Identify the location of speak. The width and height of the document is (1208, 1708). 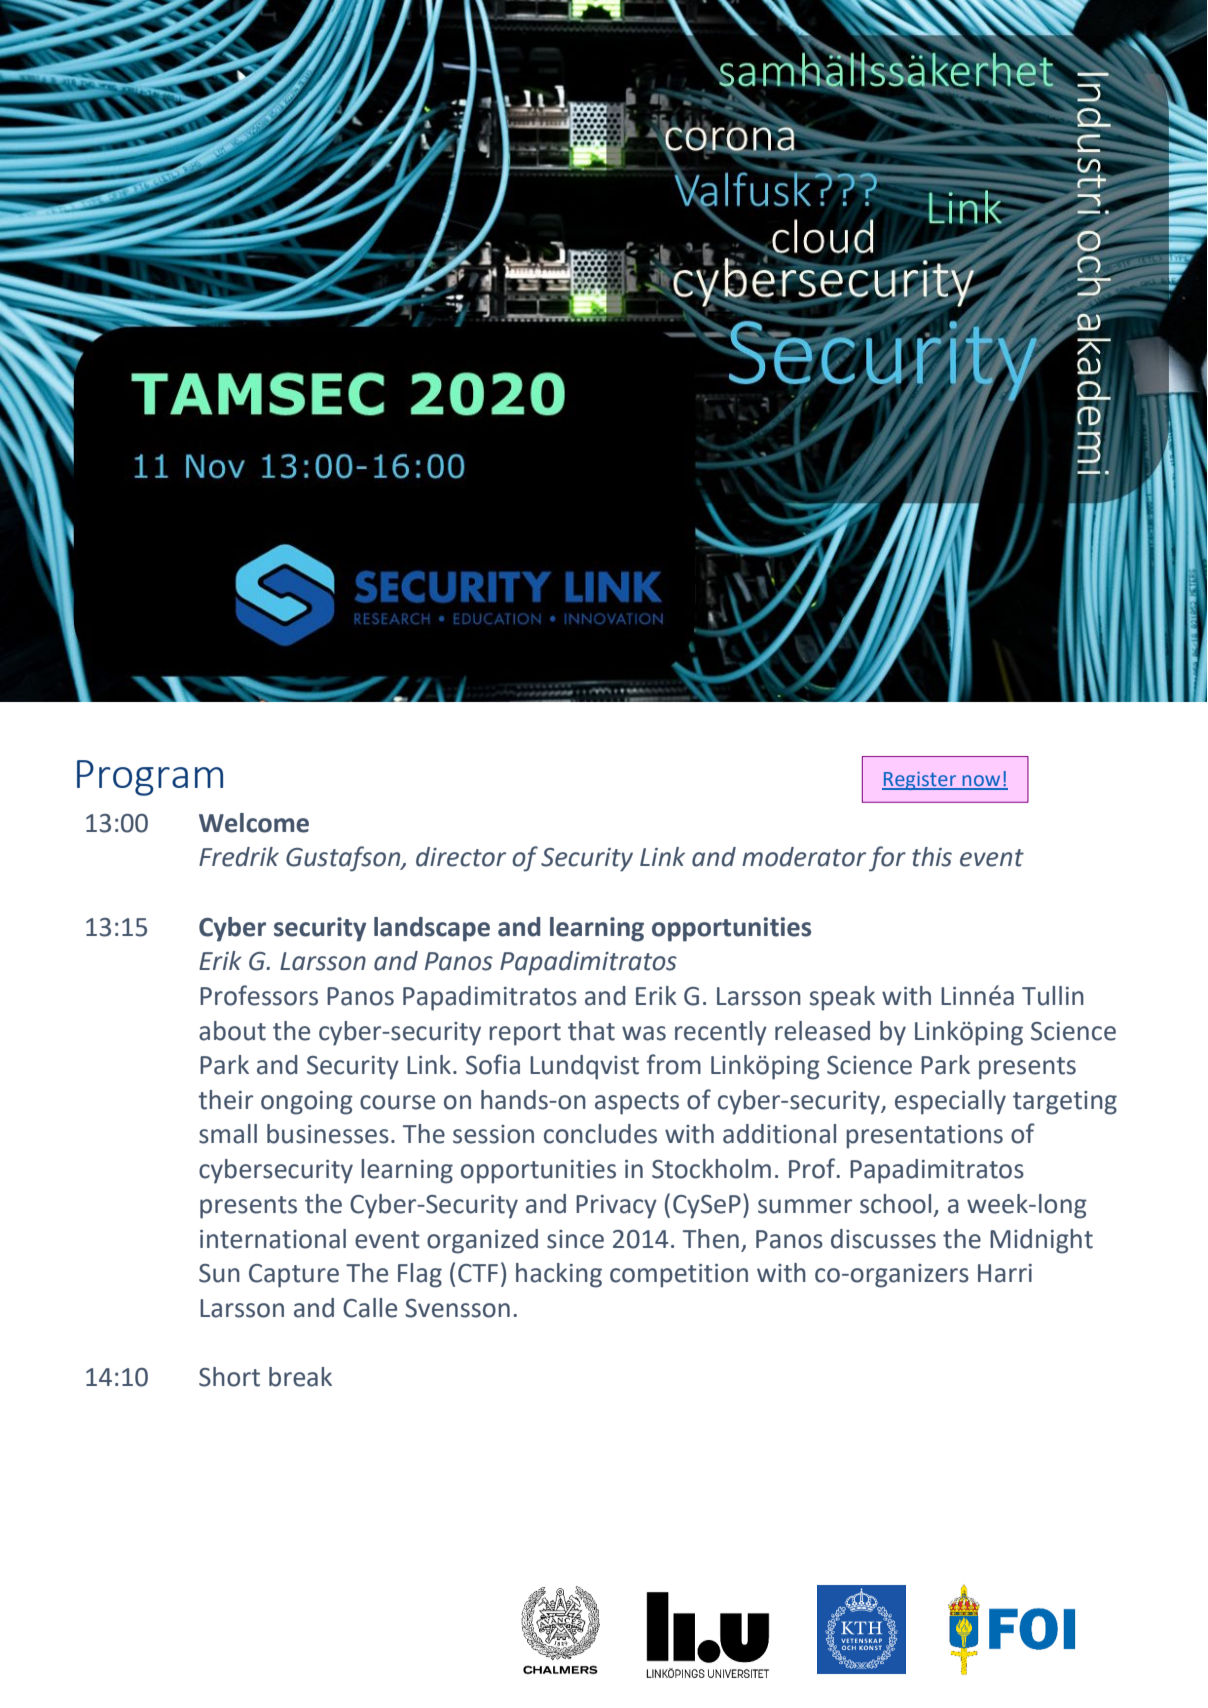
(842, 998).
